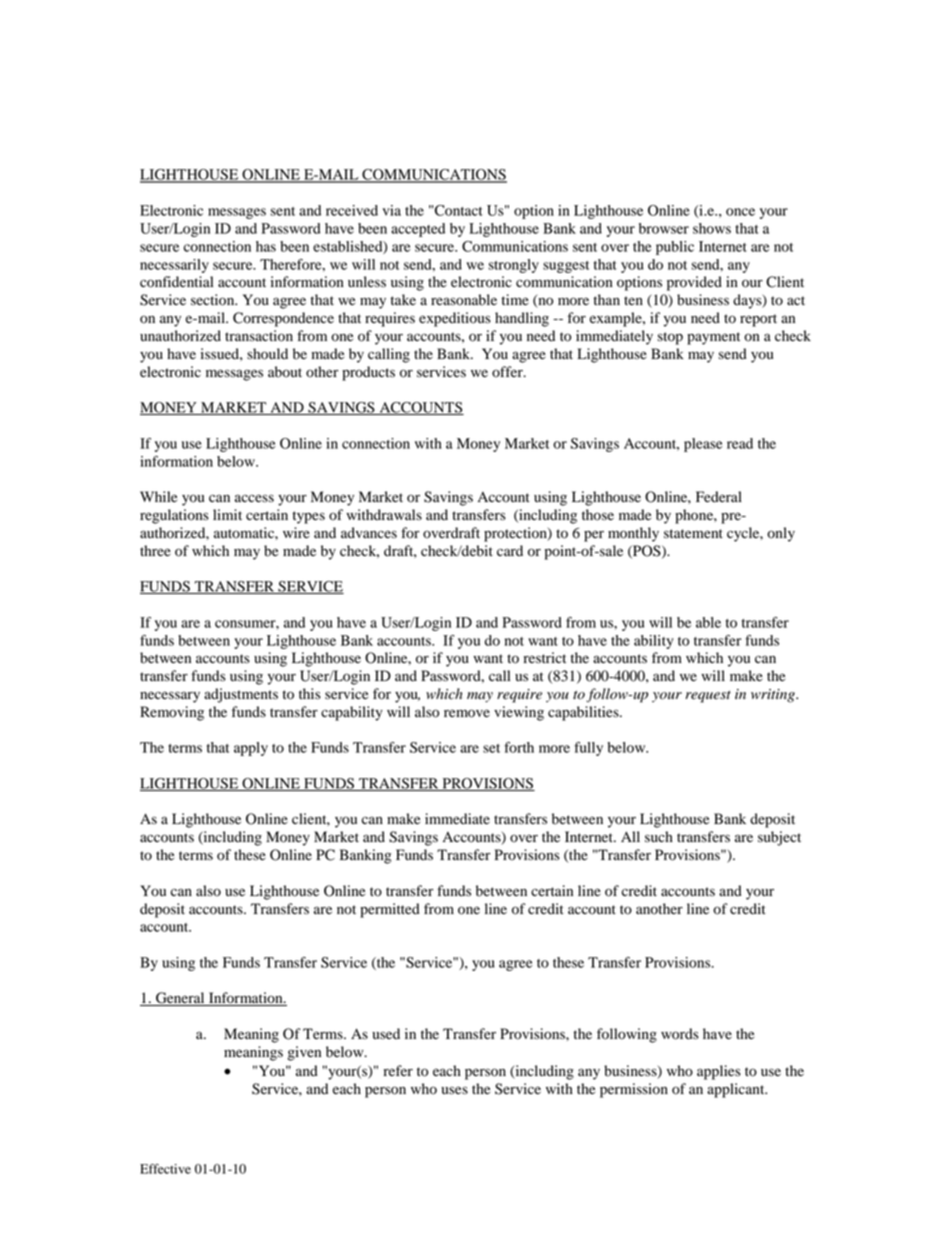  What do you see at coordinates (241, 695) in the screenshot?
I see `adjustments` at bounding box center [241, 695].
